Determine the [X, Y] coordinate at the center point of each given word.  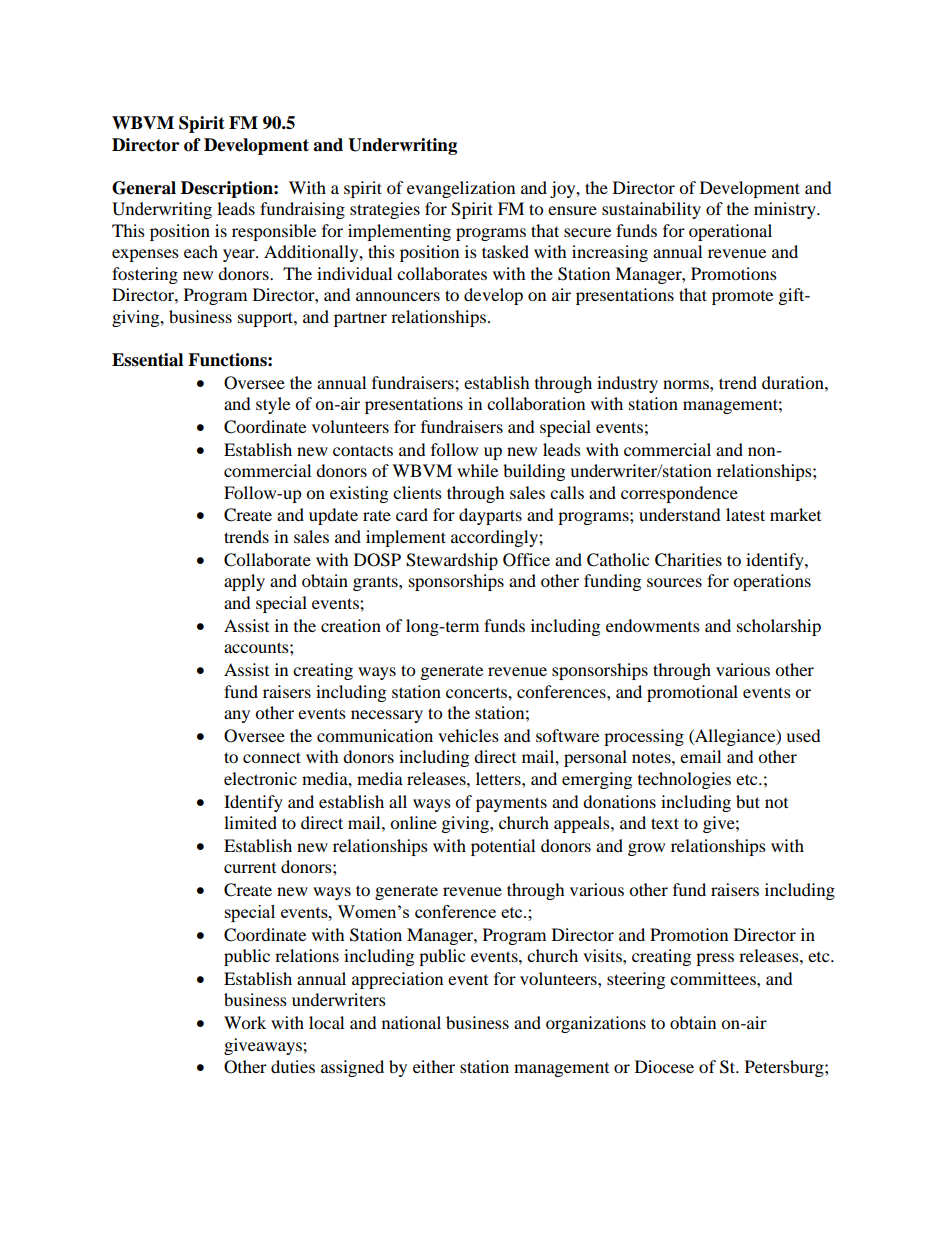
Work [245, 1022]
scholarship [779, 627]
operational [730, 232]
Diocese [664, 1066]
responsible [274, 232]
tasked [505, 251]
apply [244, 582]
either [434, 1066]
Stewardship [452, 561]
